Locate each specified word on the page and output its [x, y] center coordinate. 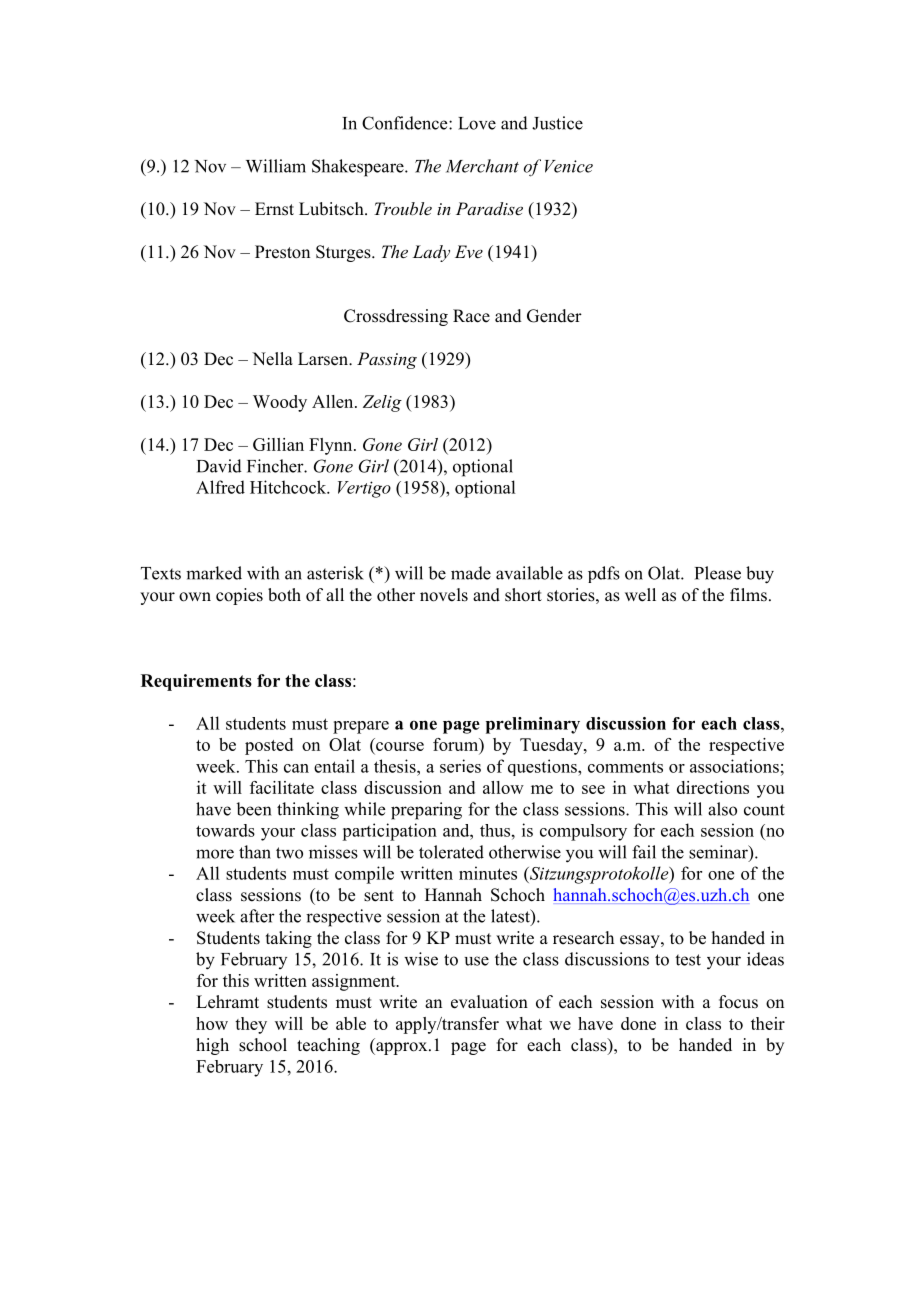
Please [718, 573]
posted [269, 746]
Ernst [274, 209]
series [460, 766]
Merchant [482, 166]
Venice [569, 166]
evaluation [489, 1002]
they [251, 1025]
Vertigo [364, 489]
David [219, 466]
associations [734, 766]
